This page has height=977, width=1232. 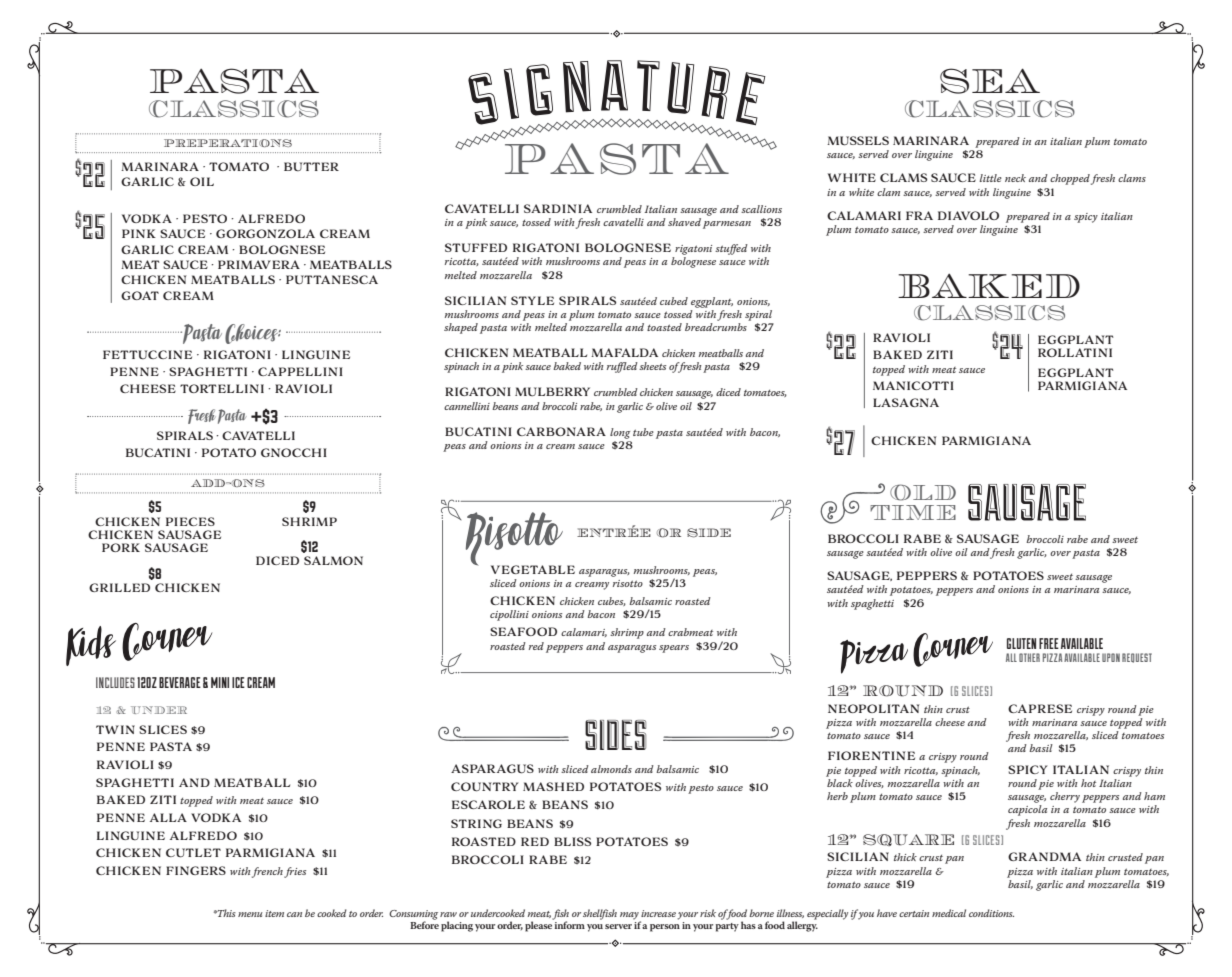 I want to click on PIECES, so click(x=190, y=521).
